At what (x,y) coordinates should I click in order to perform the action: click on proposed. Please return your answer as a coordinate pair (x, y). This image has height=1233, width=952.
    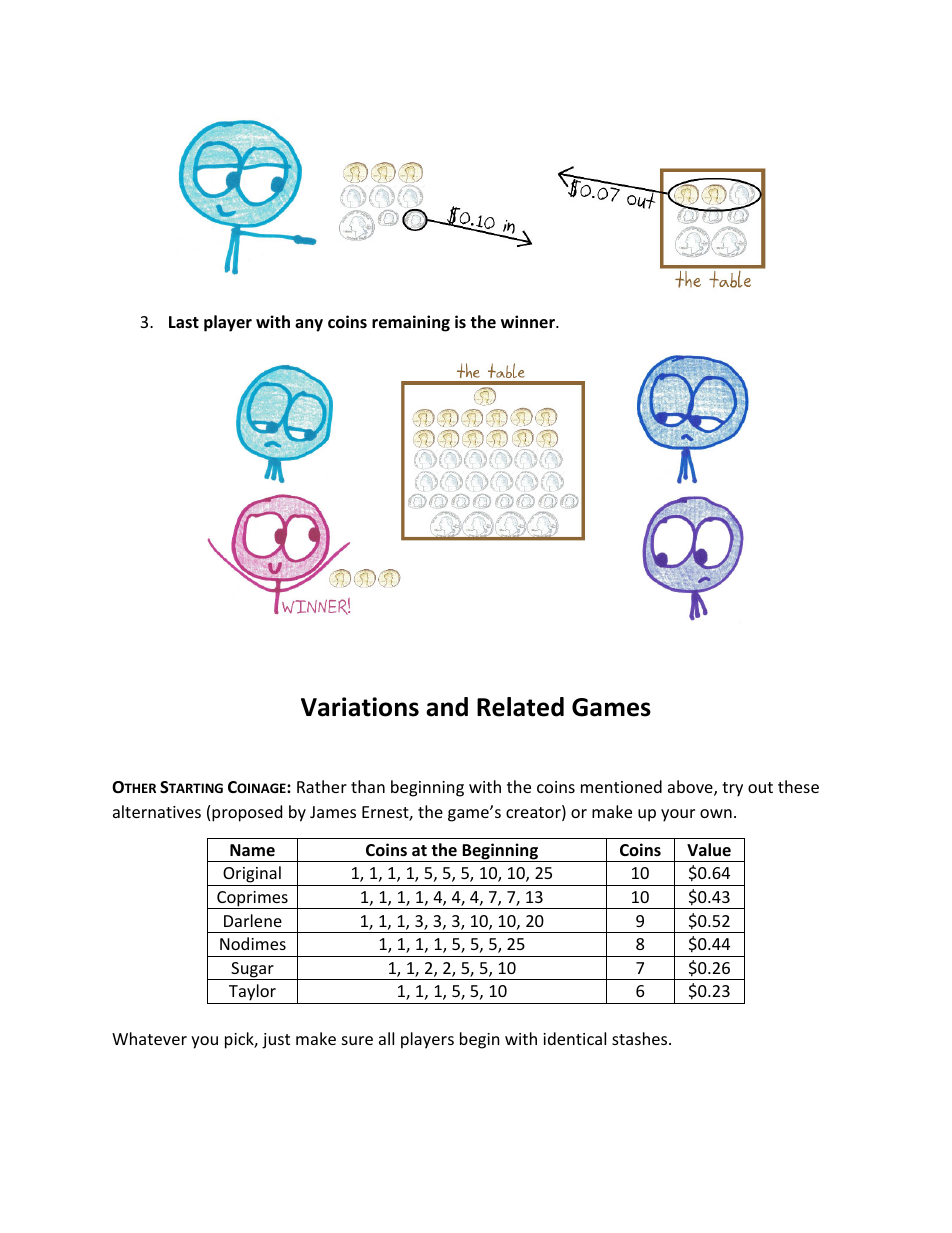
    Looking at the image, I should click on (247, 813).
